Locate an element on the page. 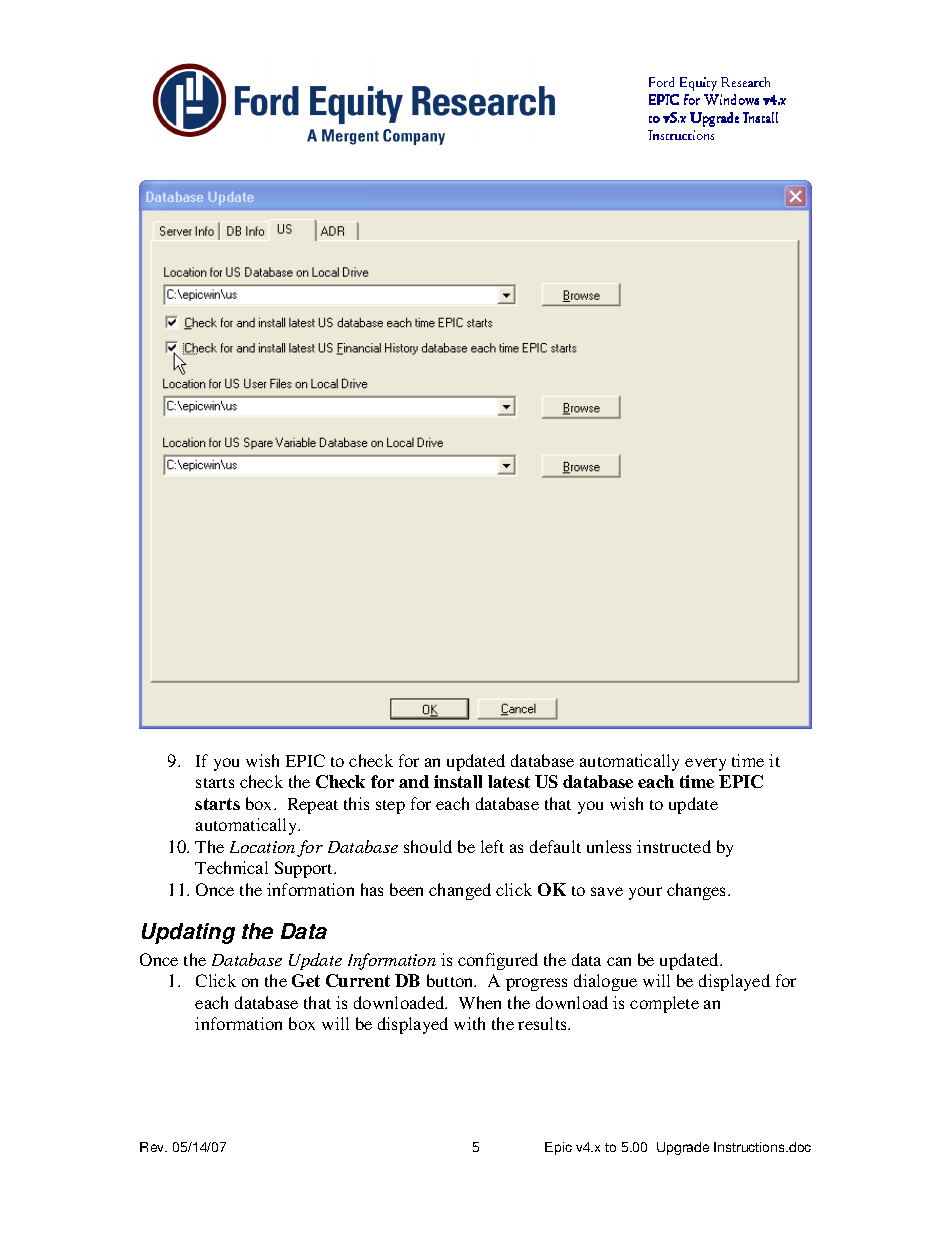 Image resolution: width=952 pixels, height=1233 pixels. Rev is located at coordinates (153, 1147).
